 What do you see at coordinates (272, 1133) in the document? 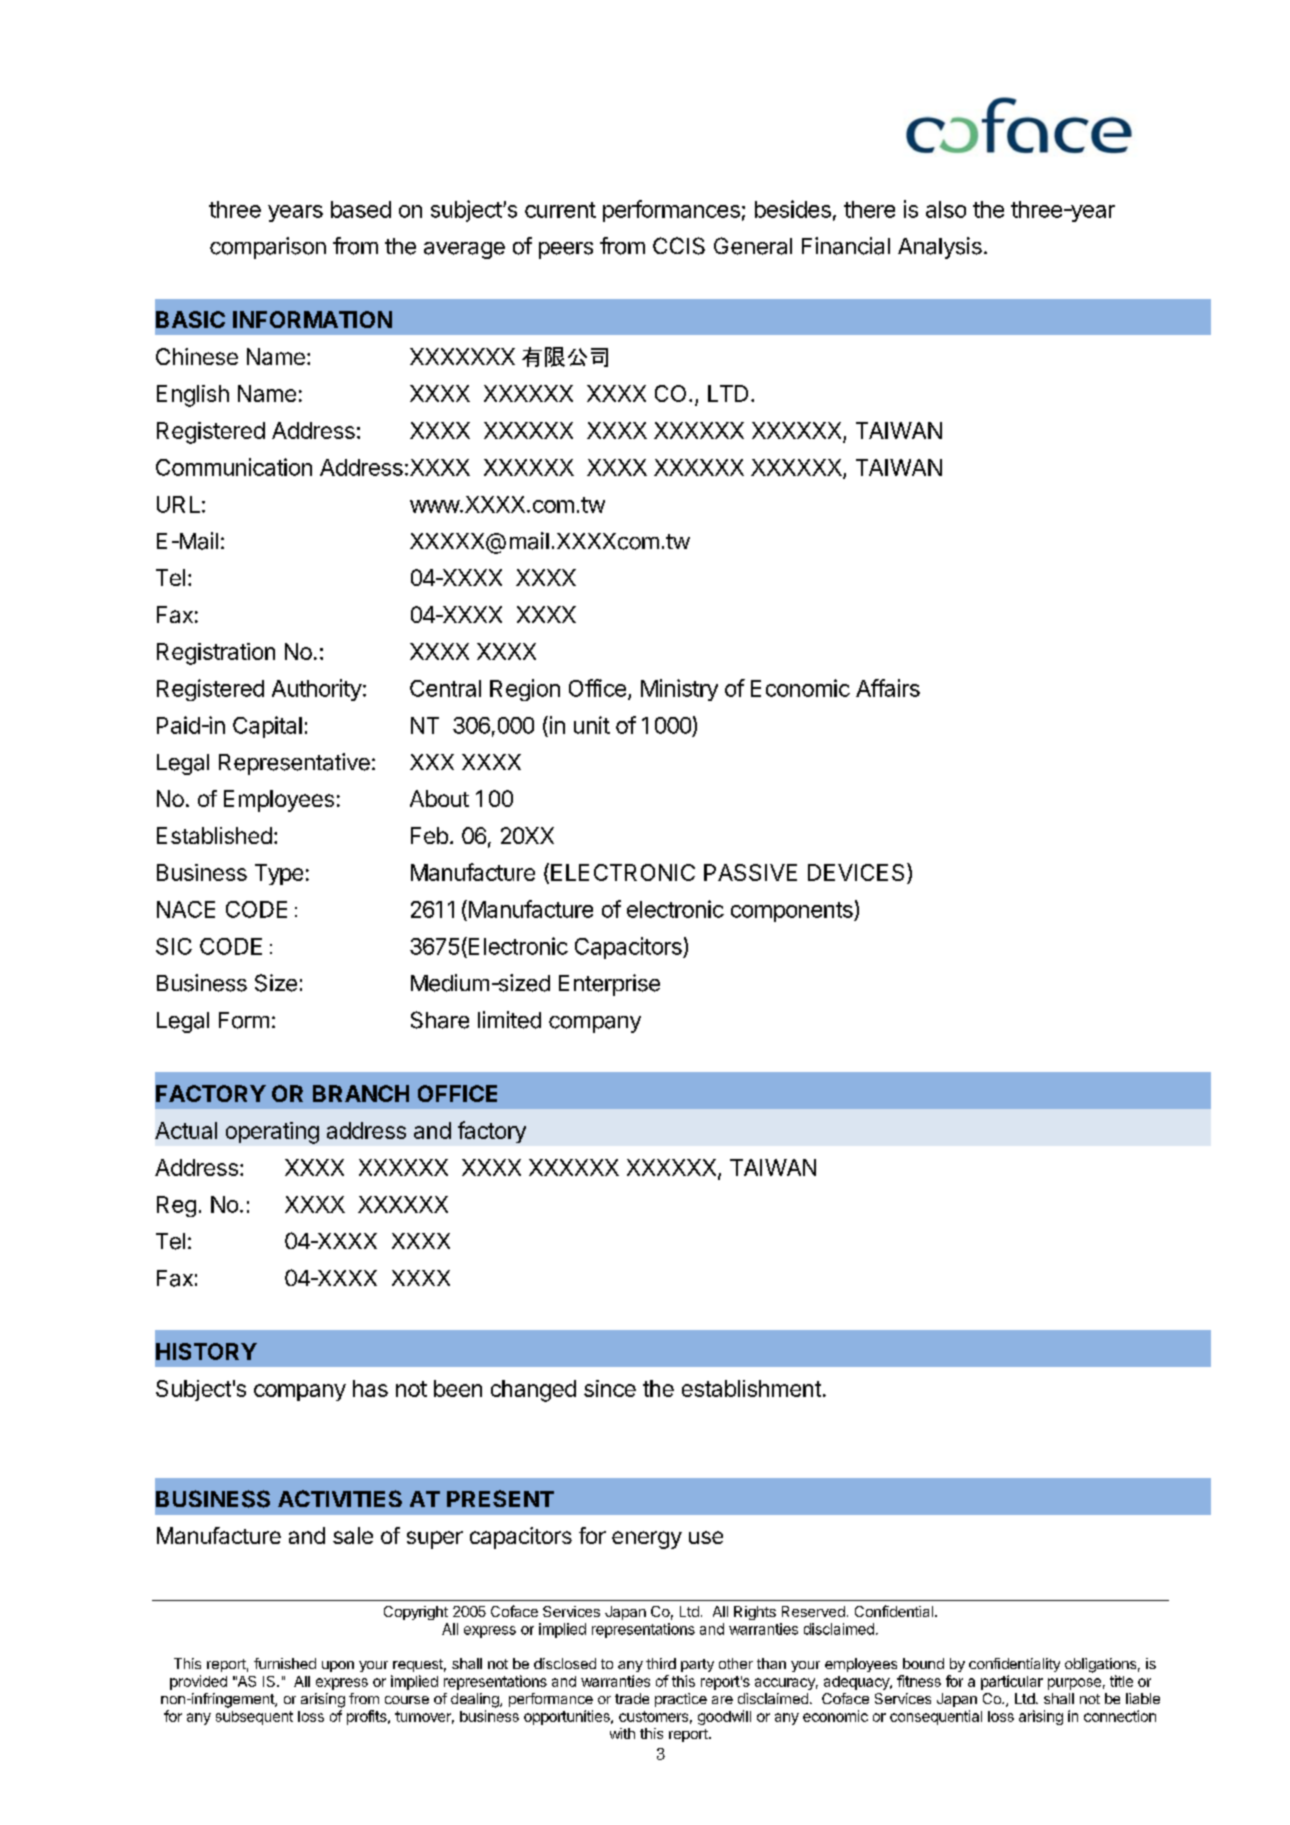
I see `operating` at bounding box center [272, 1133].
